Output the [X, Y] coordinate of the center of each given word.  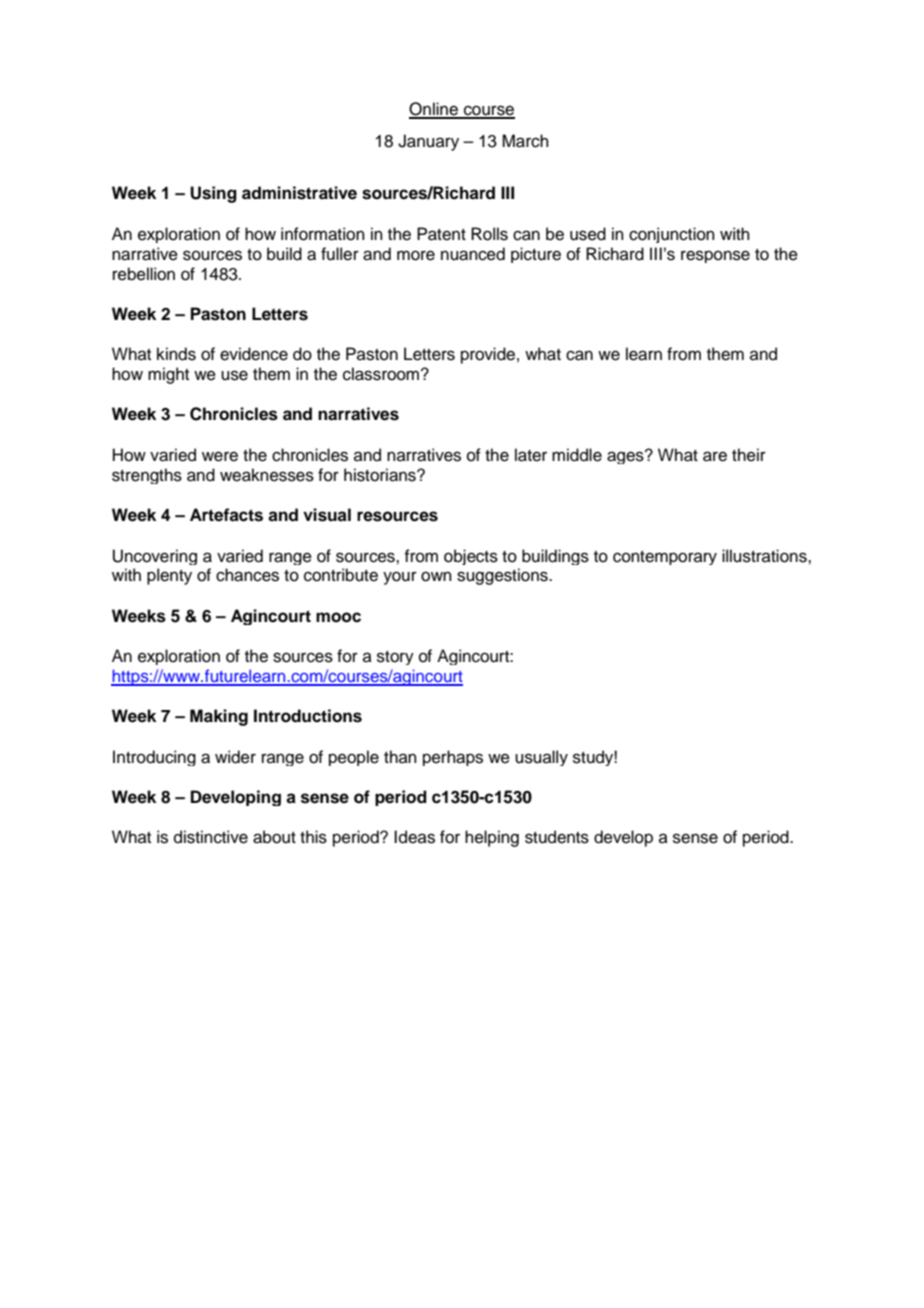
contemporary [665, 558]
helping [492, 838]
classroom [382, 374]
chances [247, 575]
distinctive [211, 837]
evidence [254, 354]
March [525, 141]
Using [213, 194]
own [436, 576]
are [715, 456]
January [428, 142]
